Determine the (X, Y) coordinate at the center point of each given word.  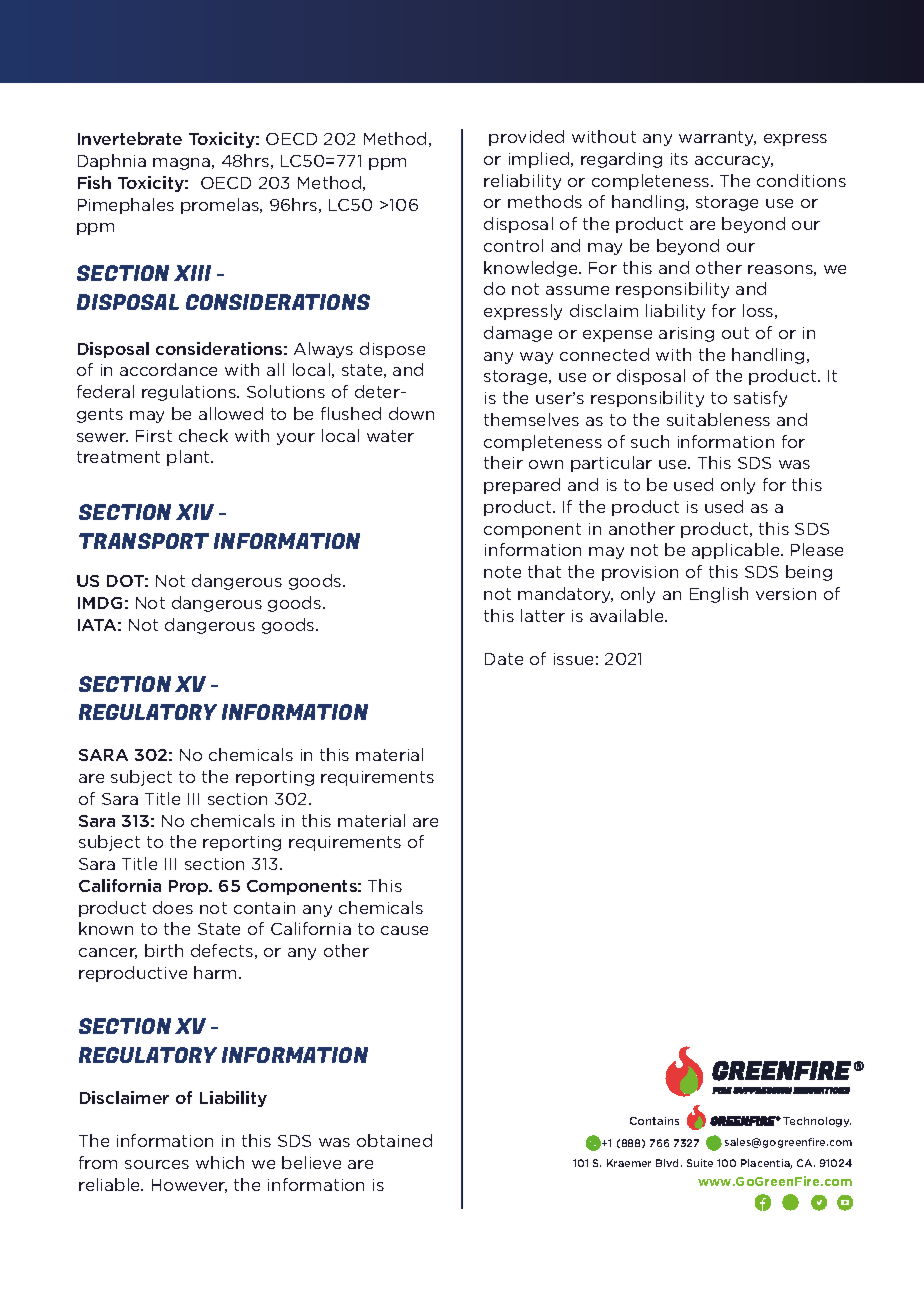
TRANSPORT (144, 541)
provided (526, 138)
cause (404, 930)
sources (157, 1164)
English (719, 595)
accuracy (734, 162)
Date (504, 659)
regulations (190, 393)
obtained (394, 1140)
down (411, 413)
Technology (817, 1122)
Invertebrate (130, 138)
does (173, 907)
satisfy (760, 399)
